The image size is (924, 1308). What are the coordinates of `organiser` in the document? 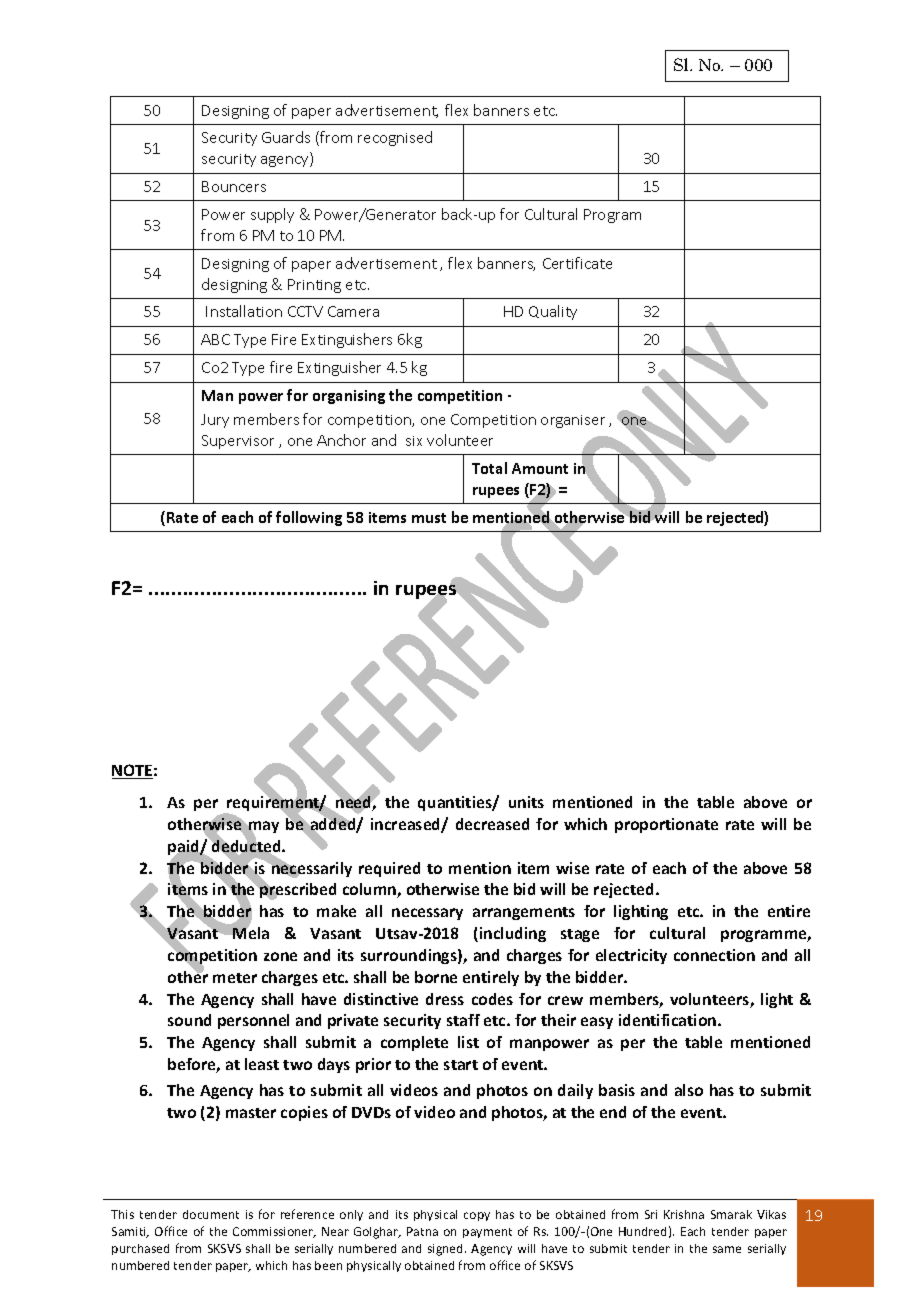 It's located at (573, 421).
